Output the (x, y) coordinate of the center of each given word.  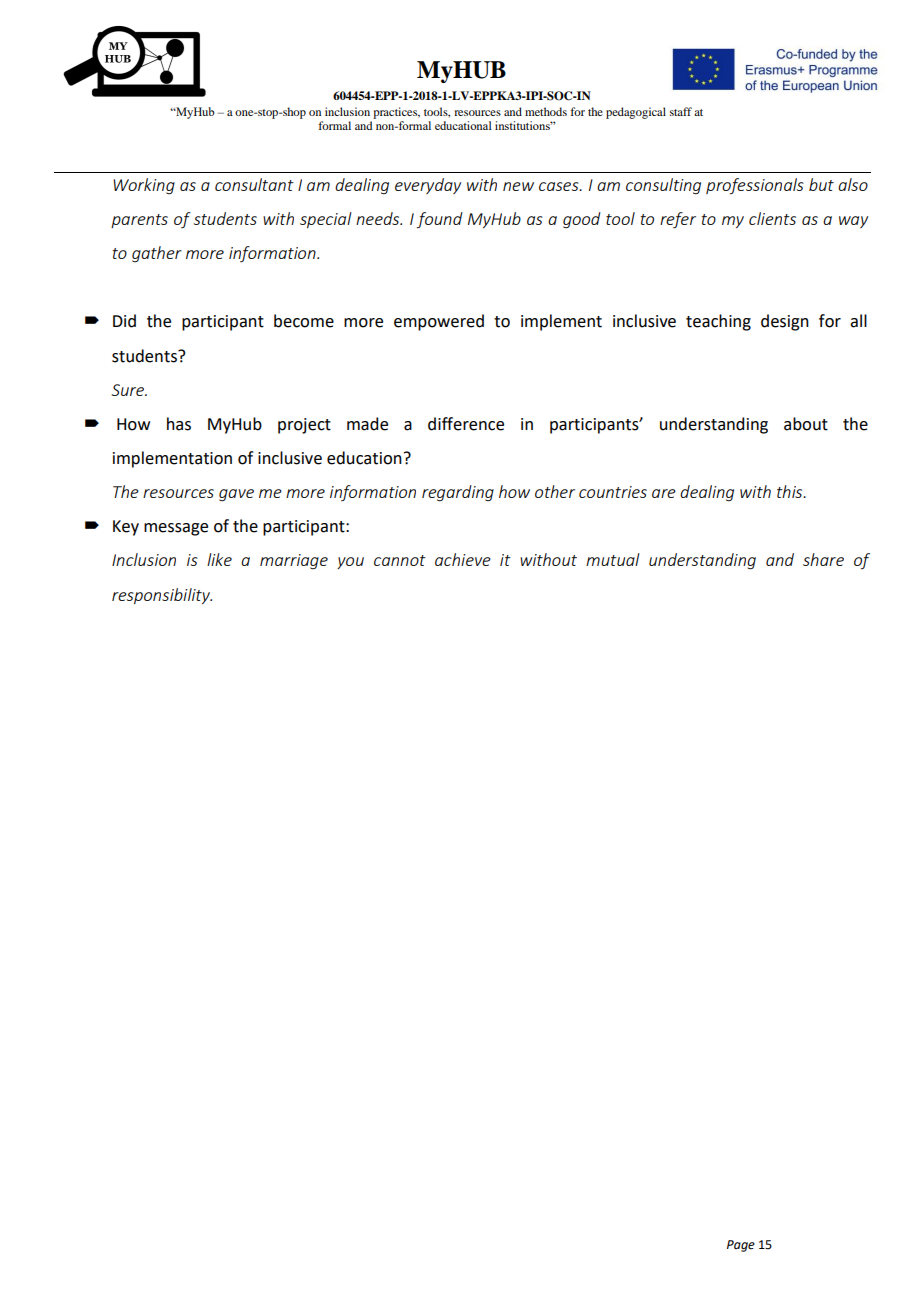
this (791, 491)
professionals (755, 186)
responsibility (162, 596)
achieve (463, 559)
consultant (254, 184)
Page (741, 1246)
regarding (458, 493)
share (823, 559)
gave (236, 495)
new (518, 186)
